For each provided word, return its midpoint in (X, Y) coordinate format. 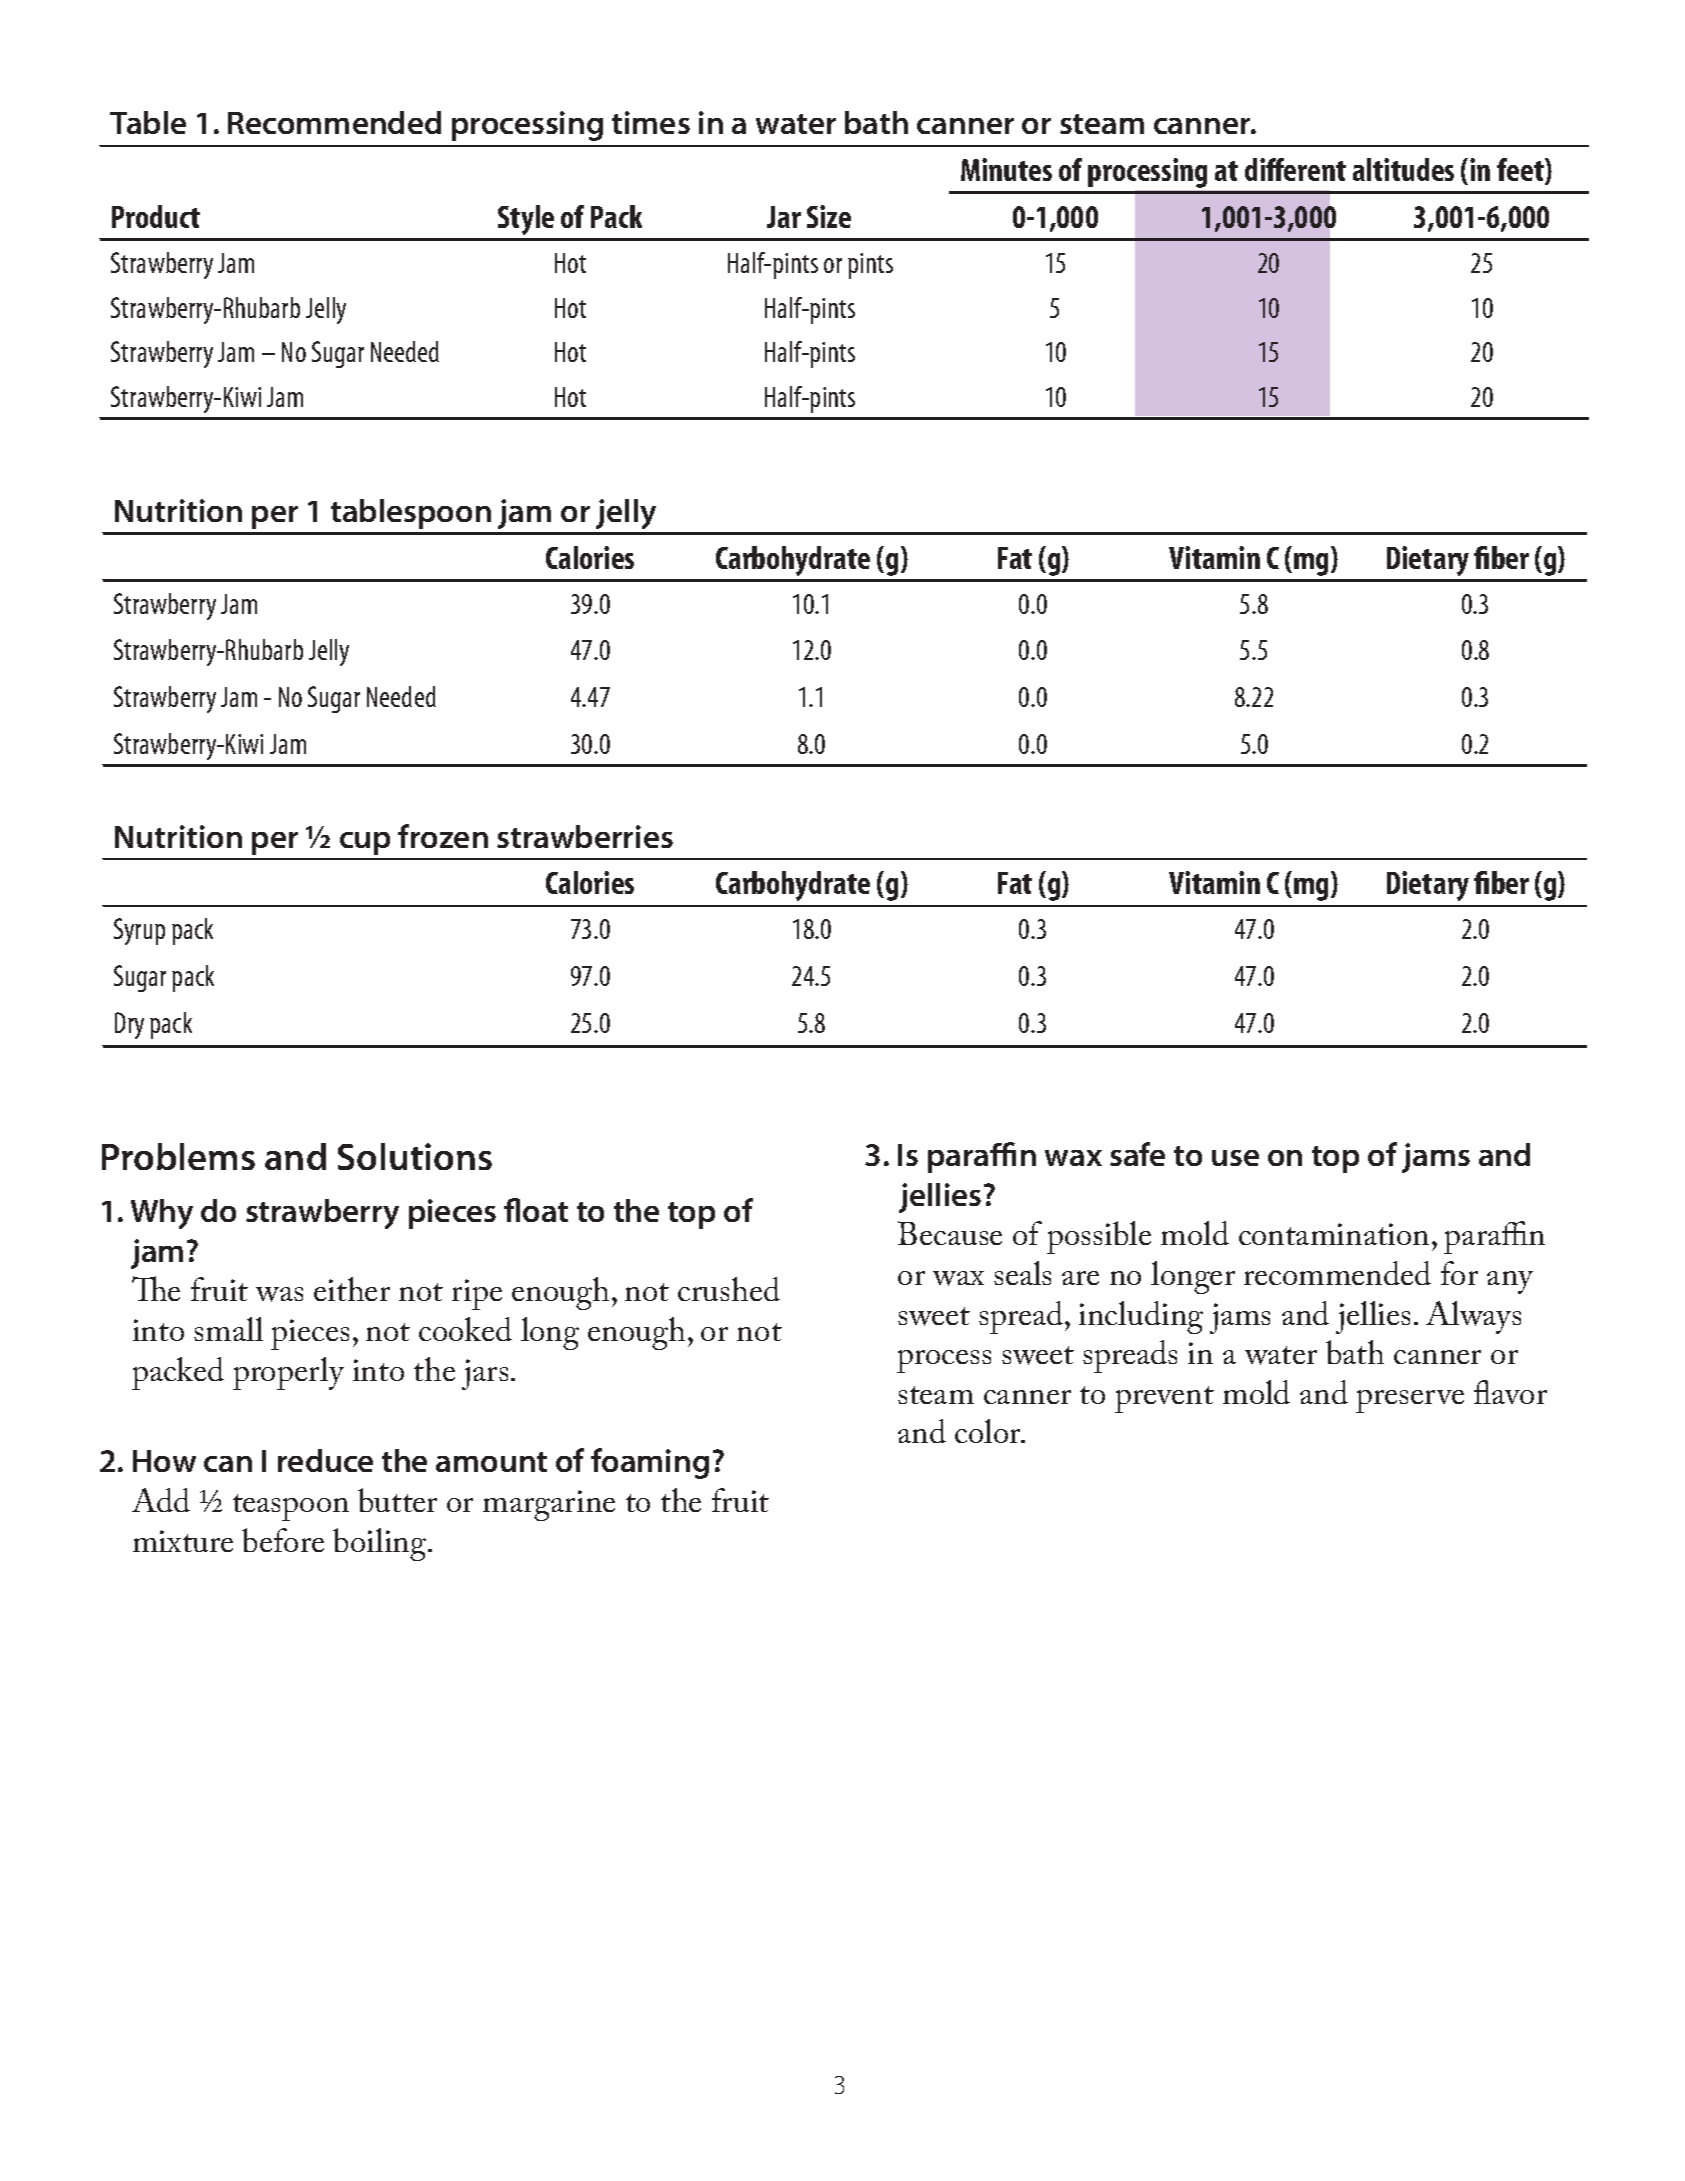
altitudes (1403, 169)
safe (1137, 1154)
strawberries (585, 836)
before (283, 1540)
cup (365, 843)
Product (156, 216)
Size (829, 216)
